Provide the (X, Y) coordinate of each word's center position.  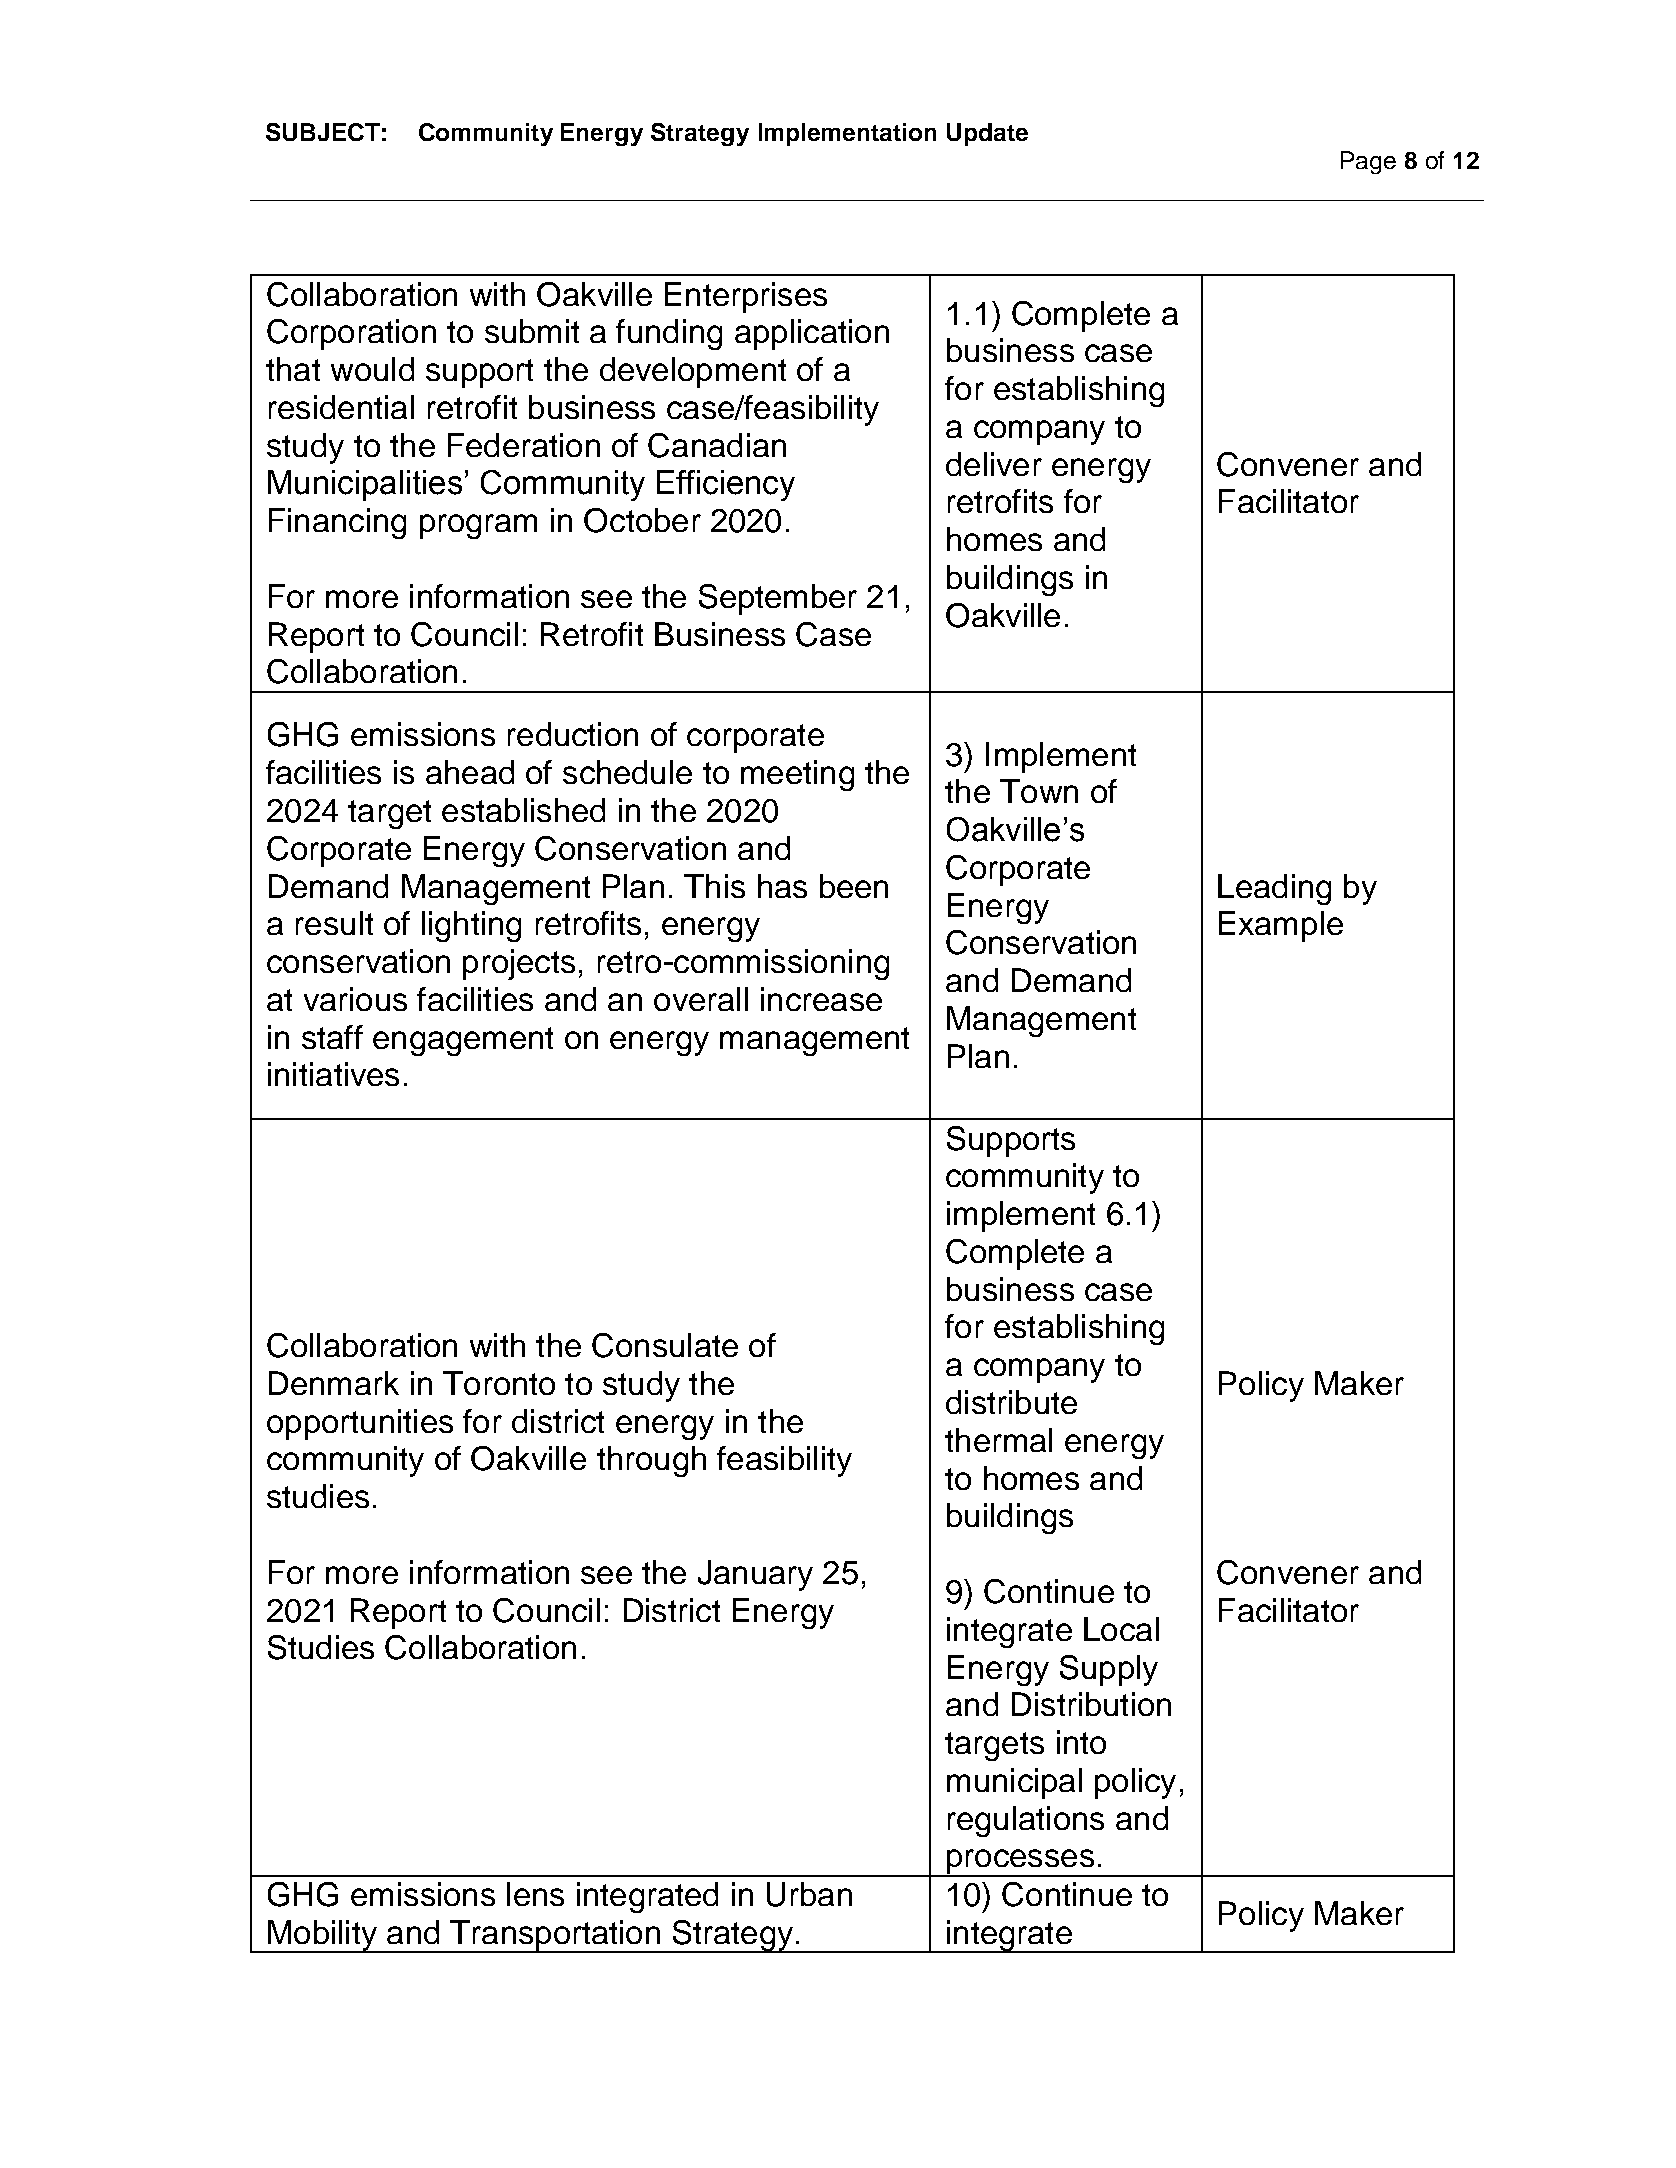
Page (1368, 162)
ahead (470, 772)
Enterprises (746, 297)
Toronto (499, 1383)
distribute (1011, 1402)
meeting (797, 775)
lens (535, 1894)
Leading (1274, 889)
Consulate (665, 1345)
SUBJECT (323, 132)
